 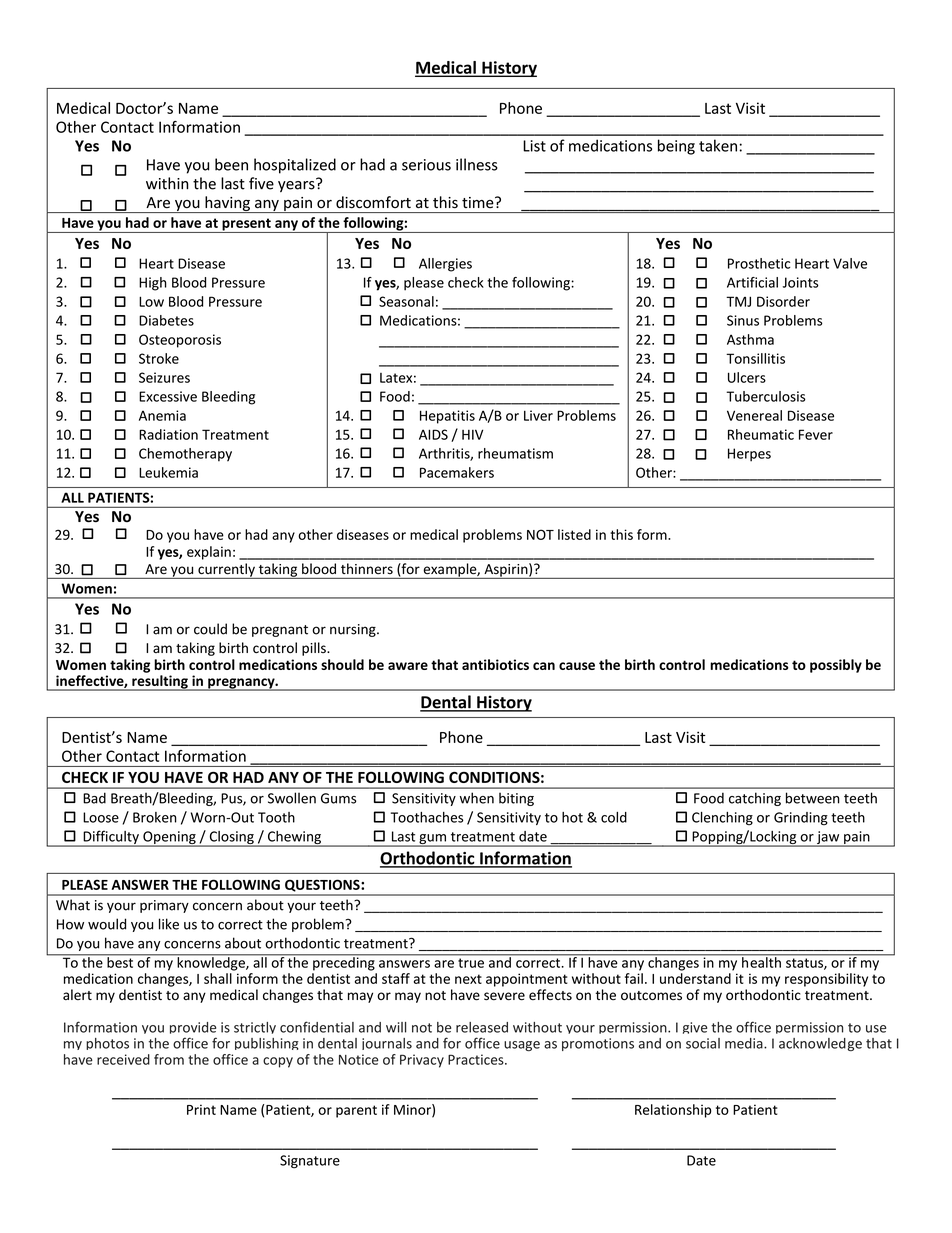 What do you see at coordinates (201, 1109) in the image?
I see `Print` at bounding box center [201, 1109].
